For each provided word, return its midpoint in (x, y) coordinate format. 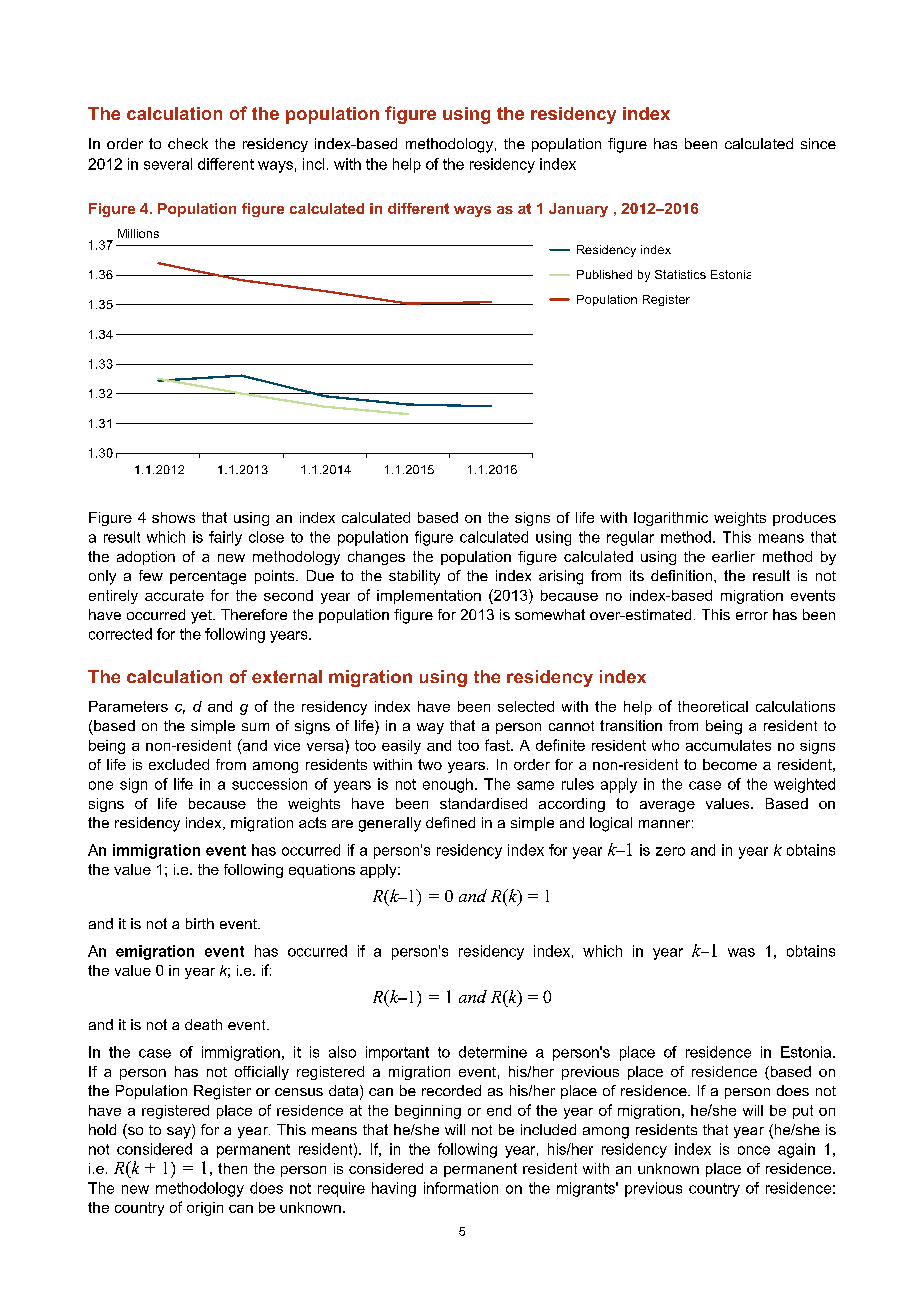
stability (414, 577)
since (818, 143)
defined (450, 822)
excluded (179, 764)
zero (670, 851)
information (461, 1188)
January (578, 210)
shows (173, 517)
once (754, 1150)
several (168, 164)
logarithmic (671, 519)
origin (205, 1209)
